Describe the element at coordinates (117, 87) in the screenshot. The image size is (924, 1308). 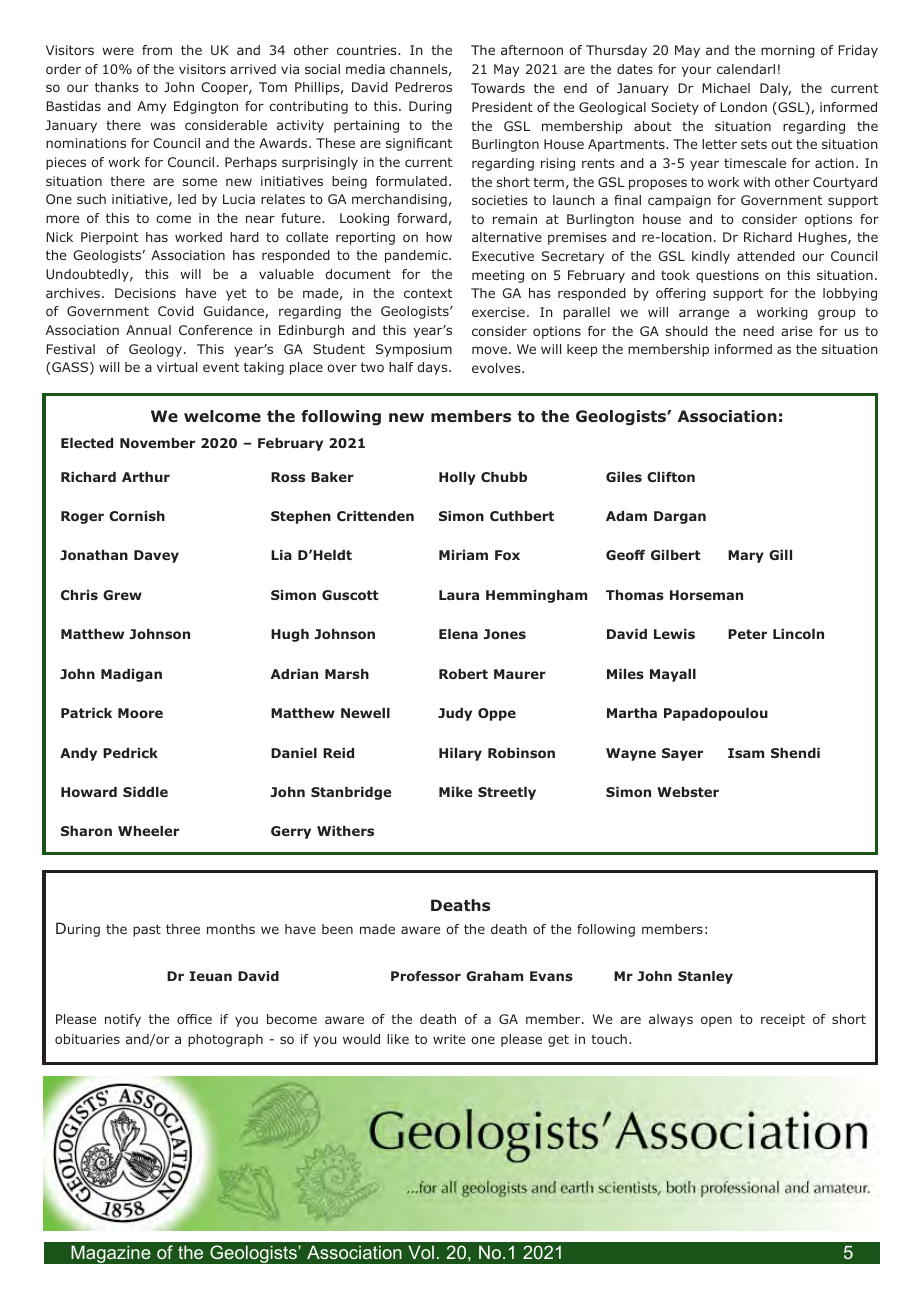
I see `thanks` at that location.
